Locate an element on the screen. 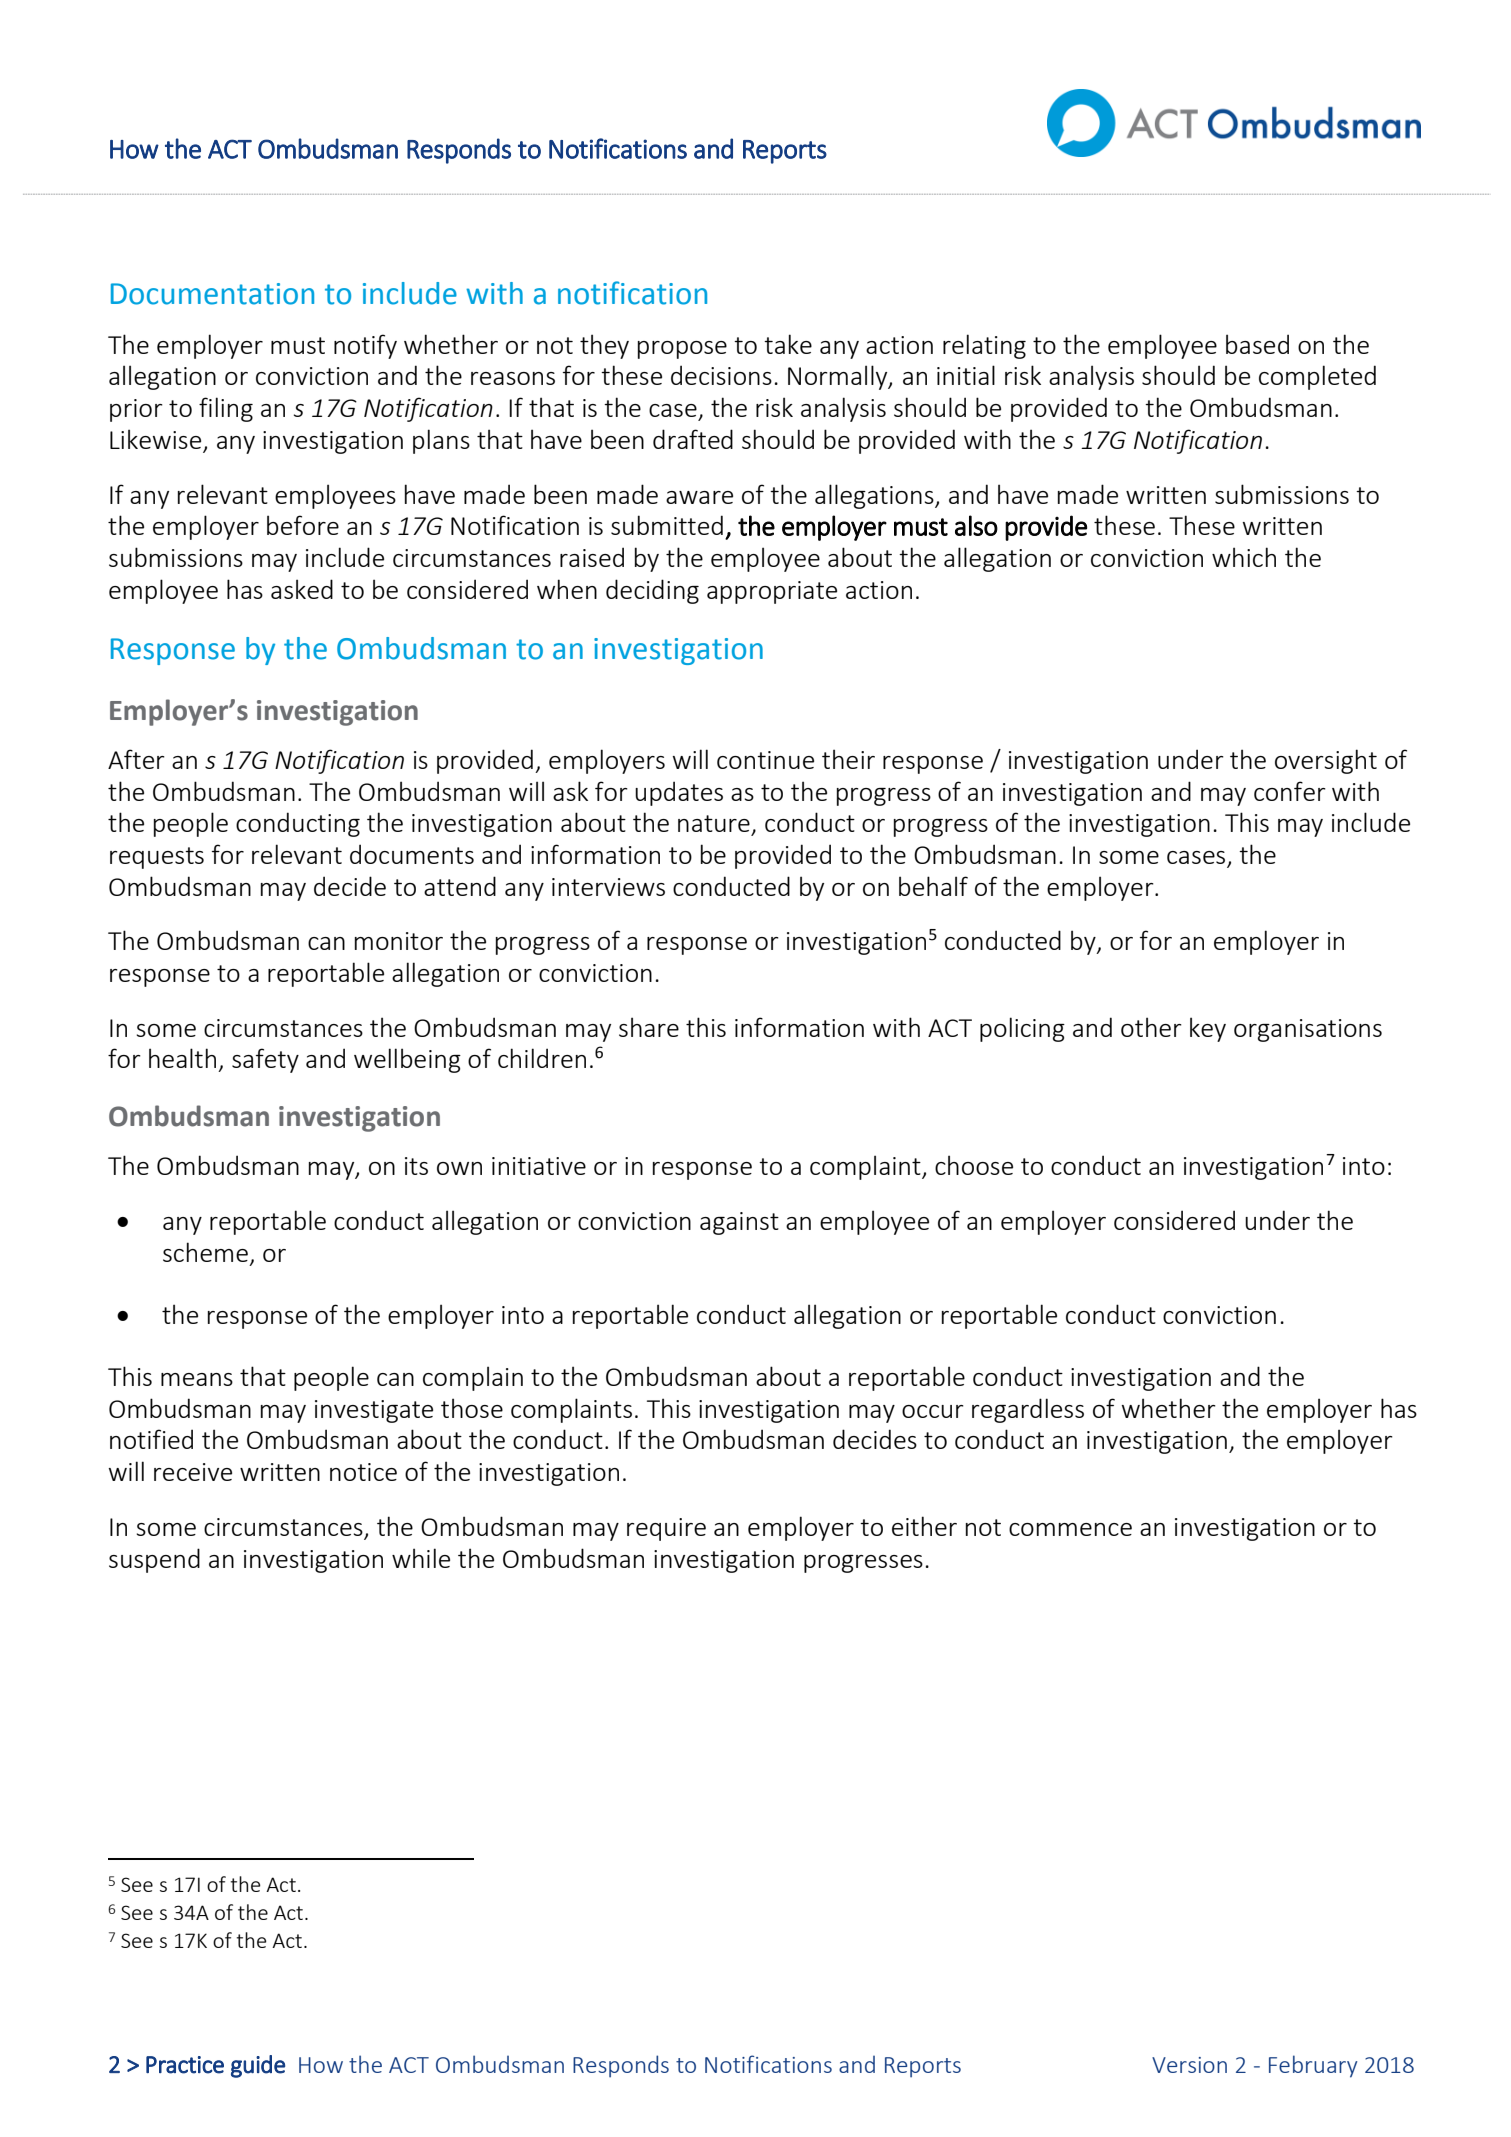  February is located at coordinates (1313, 2066).
